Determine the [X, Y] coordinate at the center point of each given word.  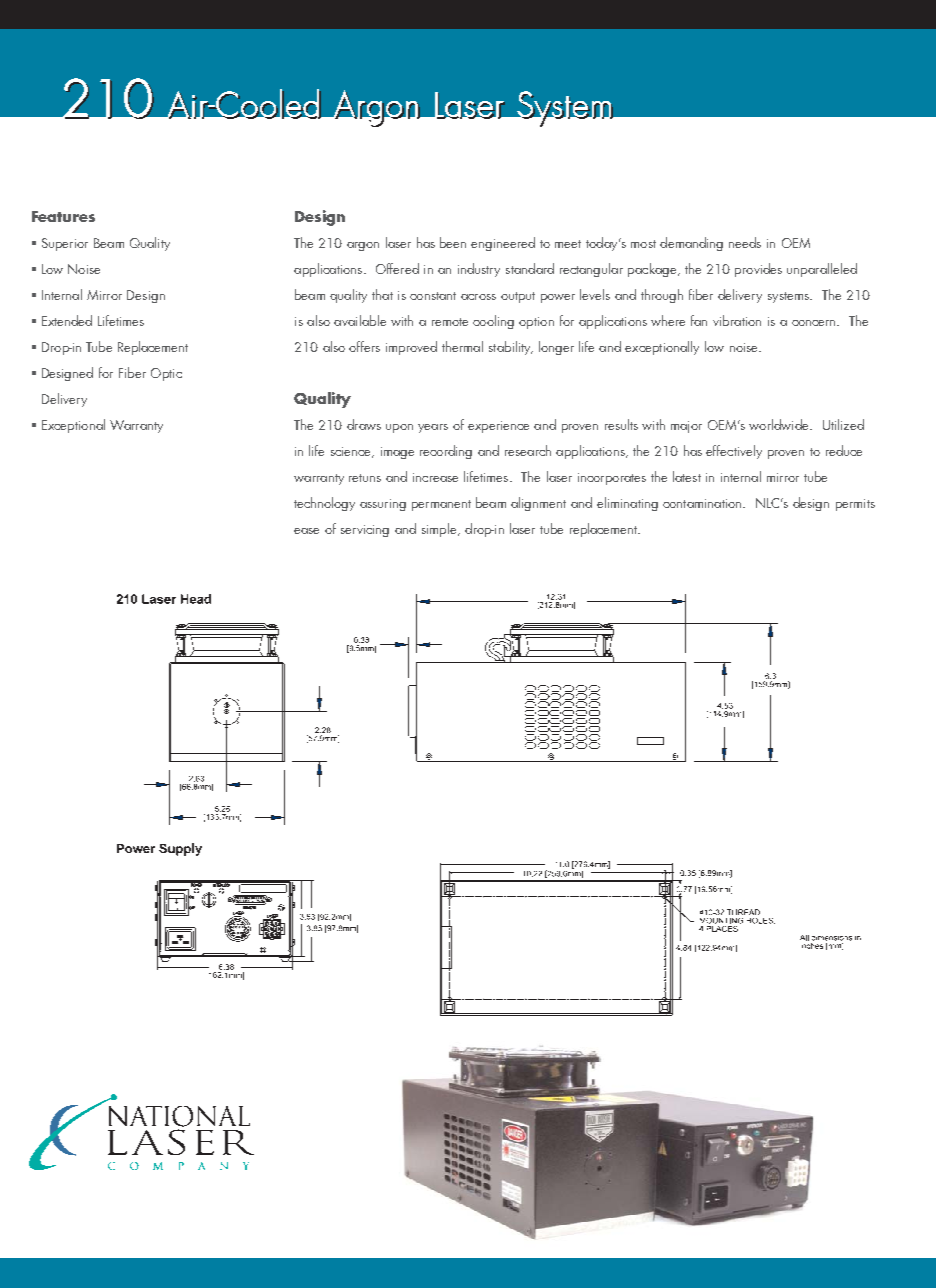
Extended [67, 320]
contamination [703, 503]
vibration [737, 320]
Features [63, 216]
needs [745, 242]
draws [364, 424]
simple [440, 530]
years [433, 428]
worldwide [780, 424]
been [453, 242]
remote [450, 322]
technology [324, 504]
